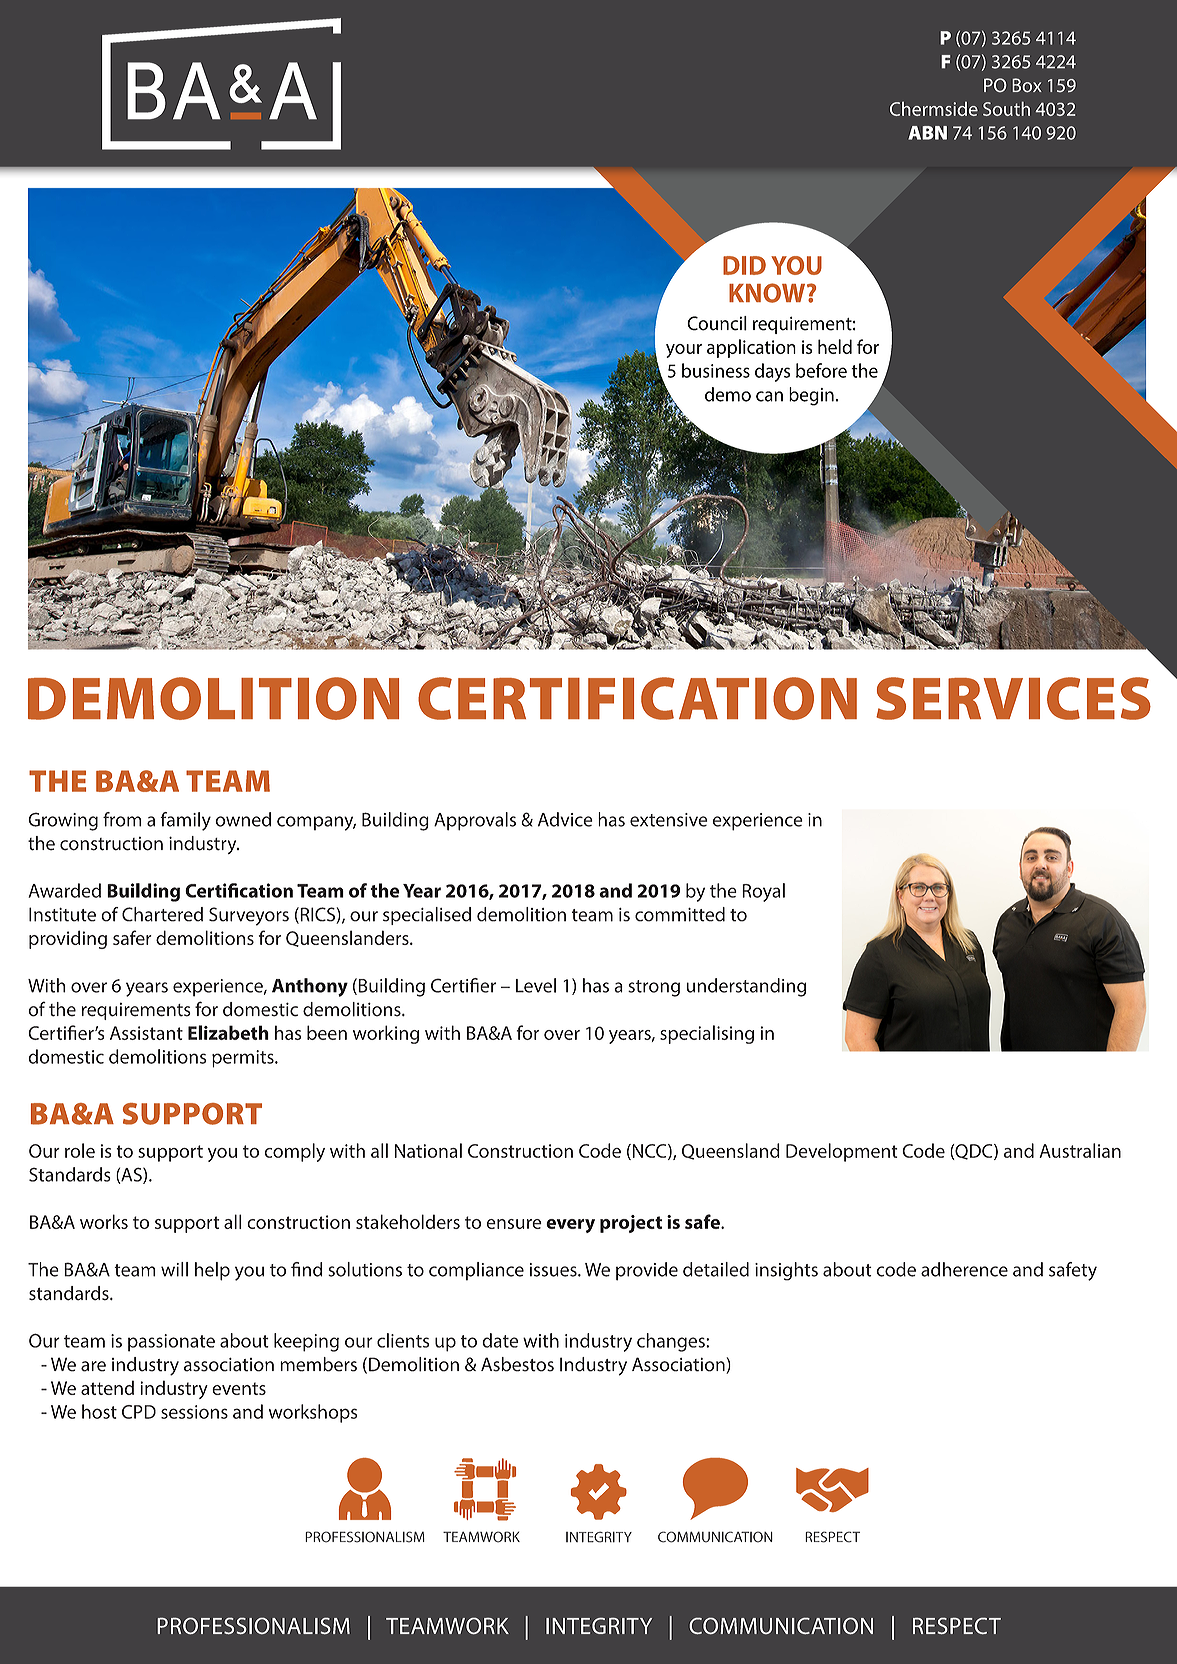 The height and width of the screenshot is (1664, 1177). Describe the element at coordinates (811, 396) in the screenshot. I see `begin` at that location.
